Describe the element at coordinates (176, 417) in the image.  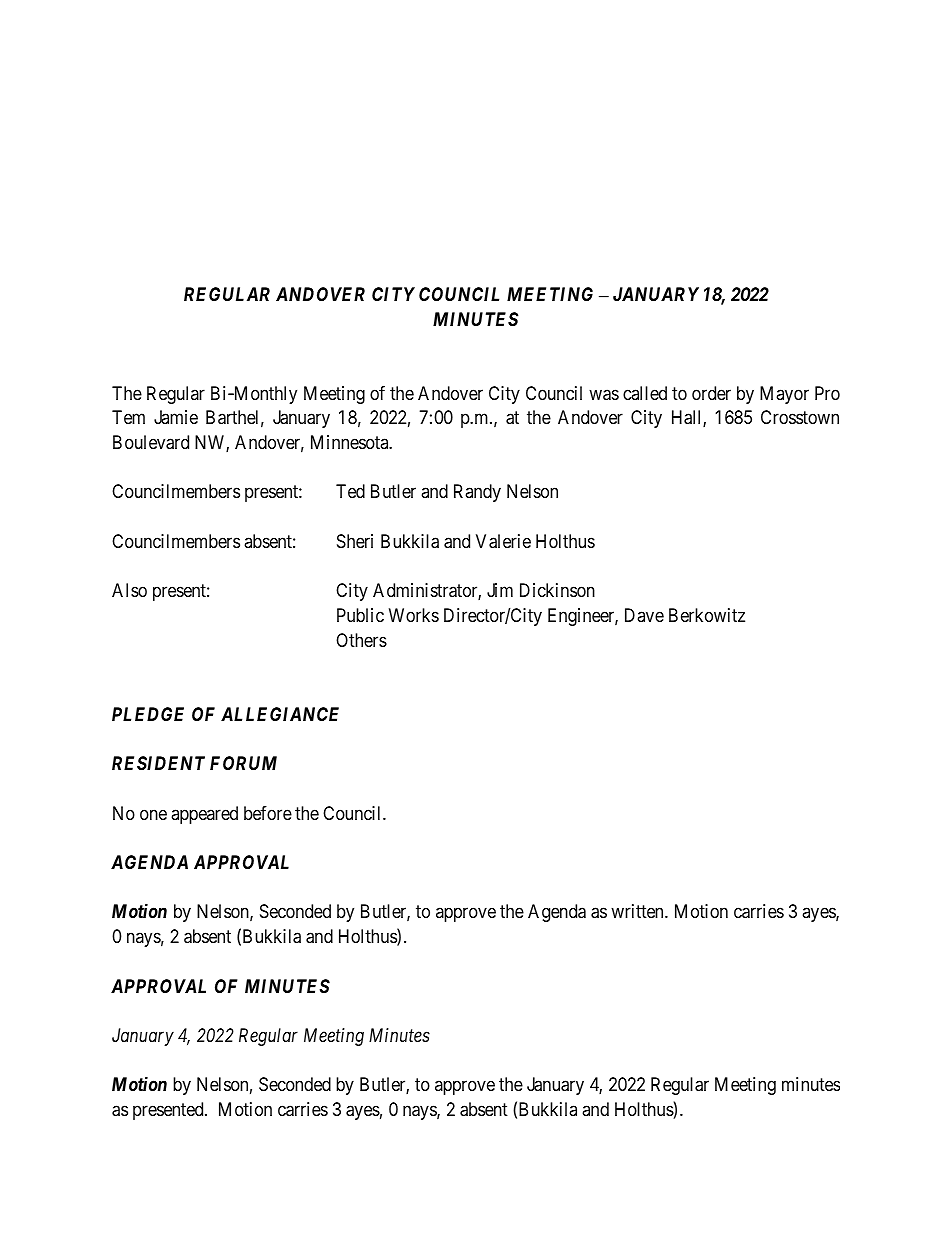
I see `Jamie` at that location.
